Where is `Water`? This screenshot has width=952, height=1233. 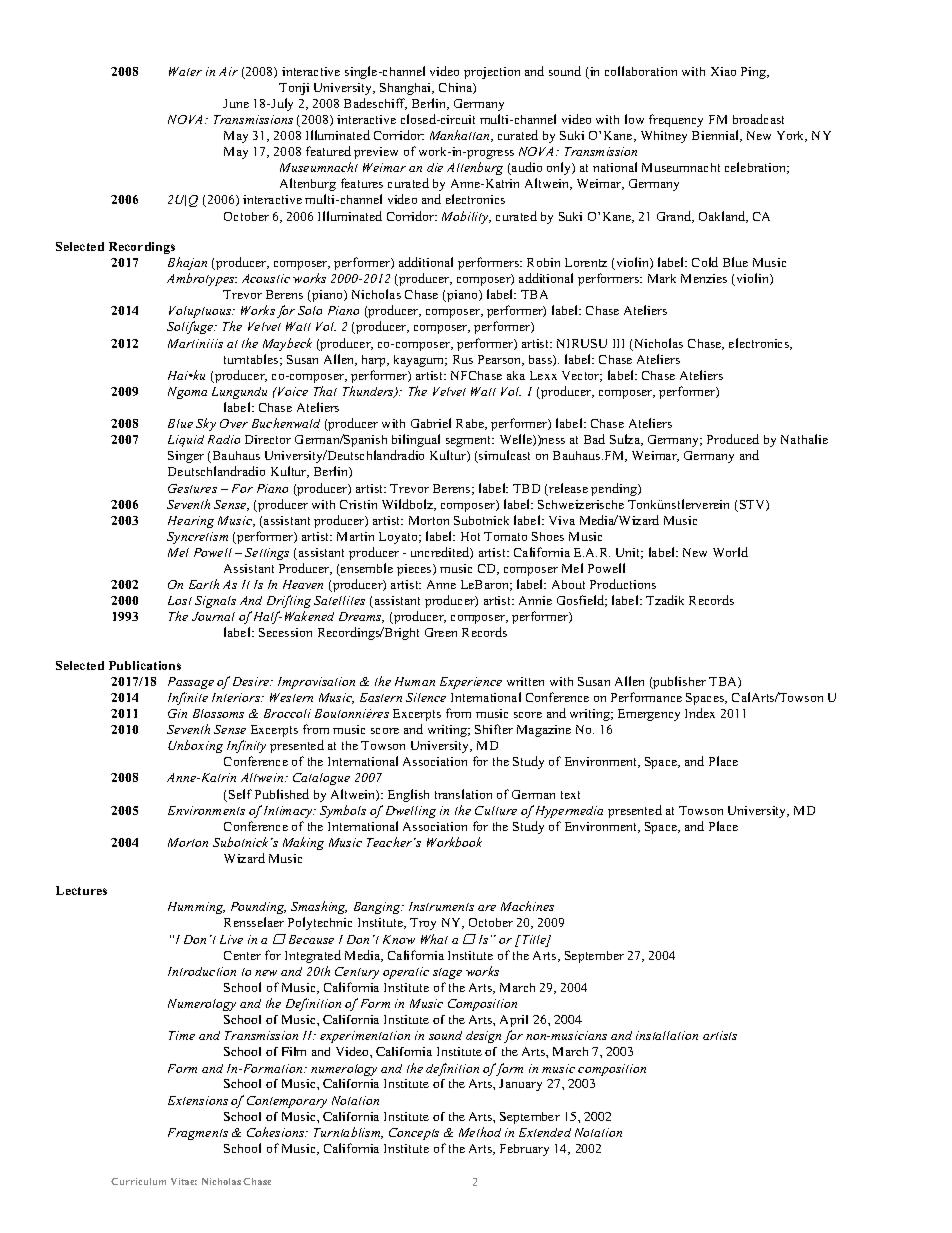 Water is located at coordinates (185, 71).
